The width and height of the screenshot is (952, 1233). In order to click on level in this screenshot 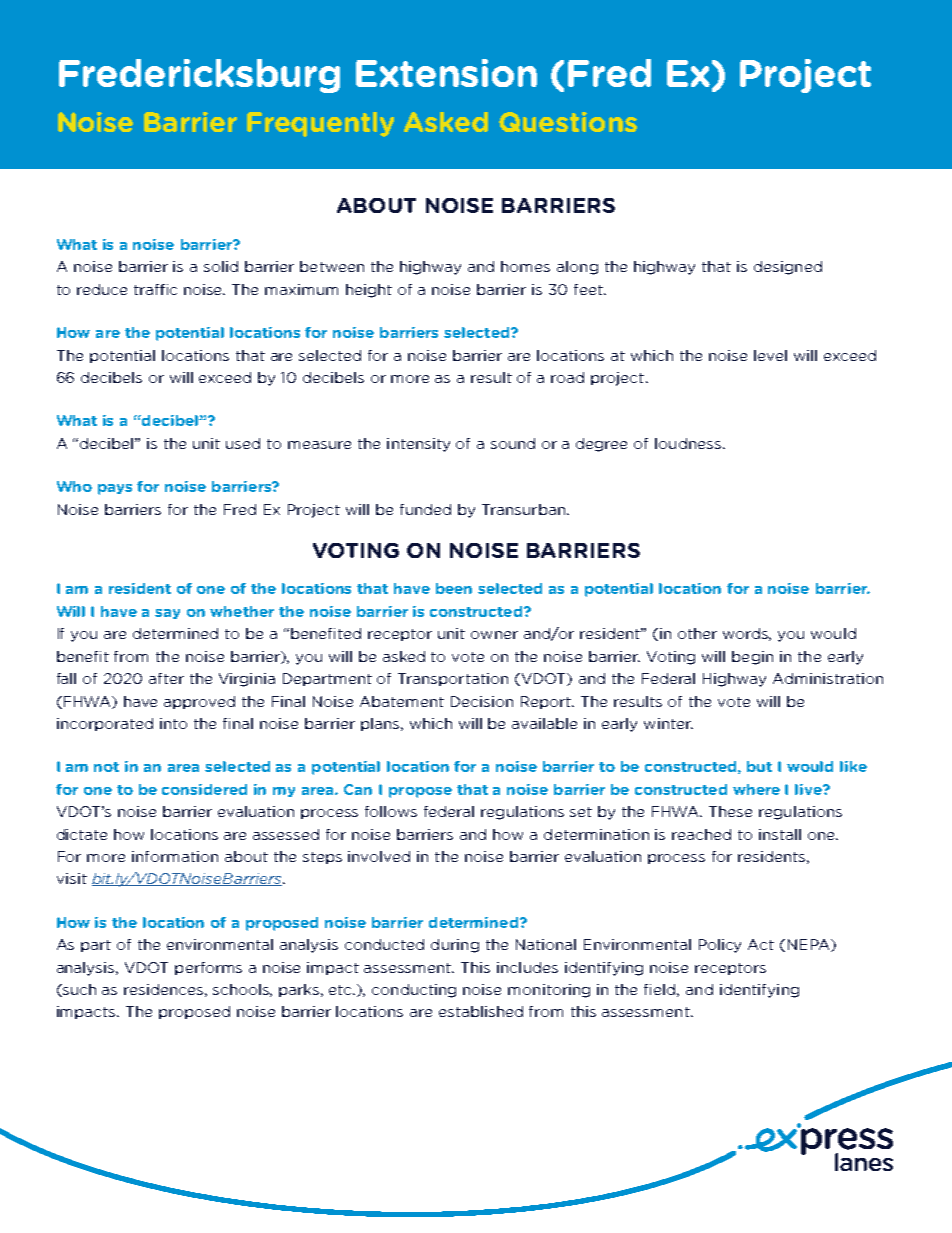, I will do `click(770, 355)`.
